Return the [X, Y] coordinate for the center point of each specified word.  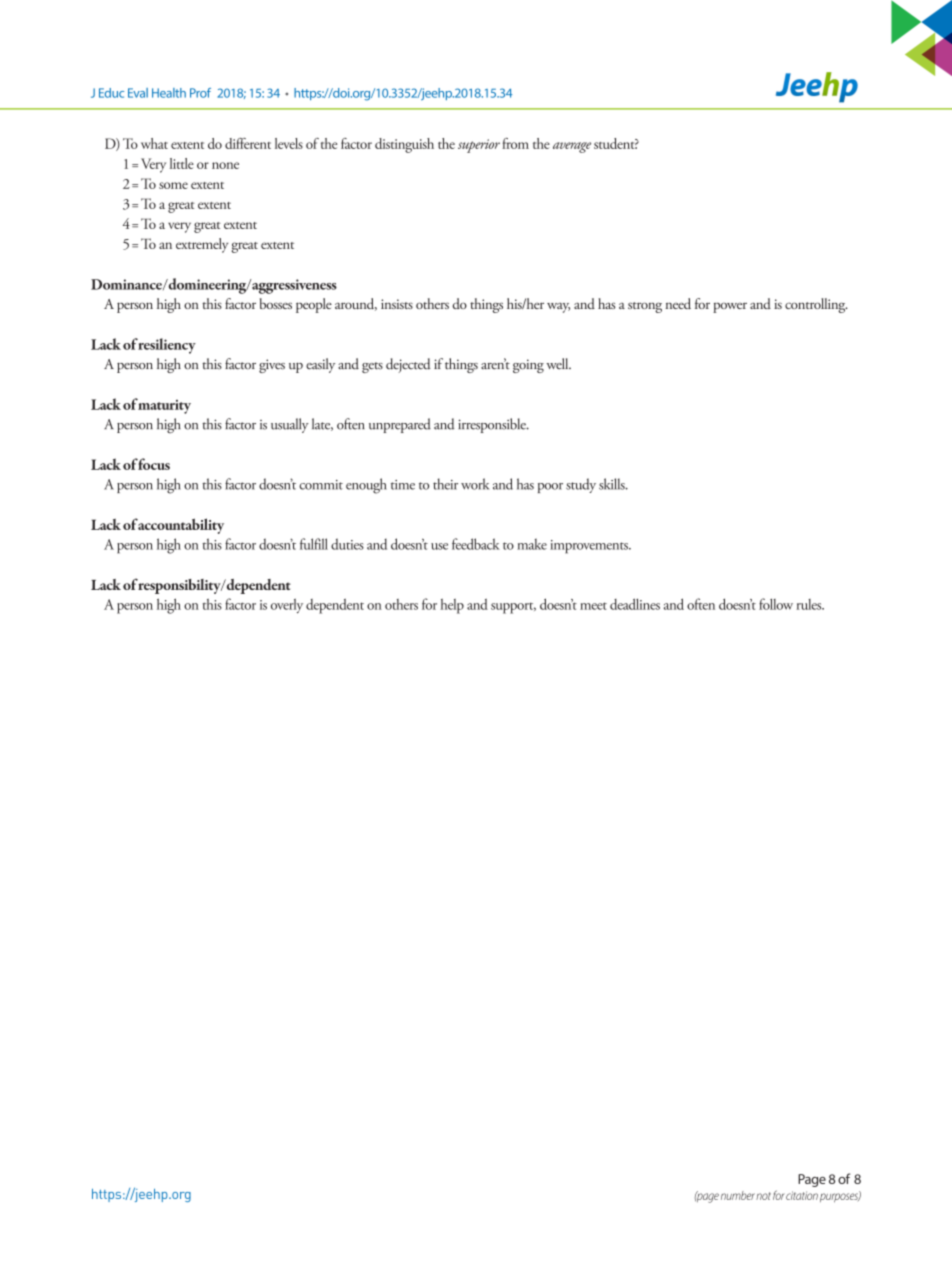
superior [479, 146]
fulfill [314, 544]
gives [272, 366]
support [513, 608]
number [738, 1195]
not [763, 1196]
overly [287, 606]
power [730, 307]
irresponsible [493, 425]
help [452, 606]
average [572, 147]
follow [776, 604]
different [248, 143]
